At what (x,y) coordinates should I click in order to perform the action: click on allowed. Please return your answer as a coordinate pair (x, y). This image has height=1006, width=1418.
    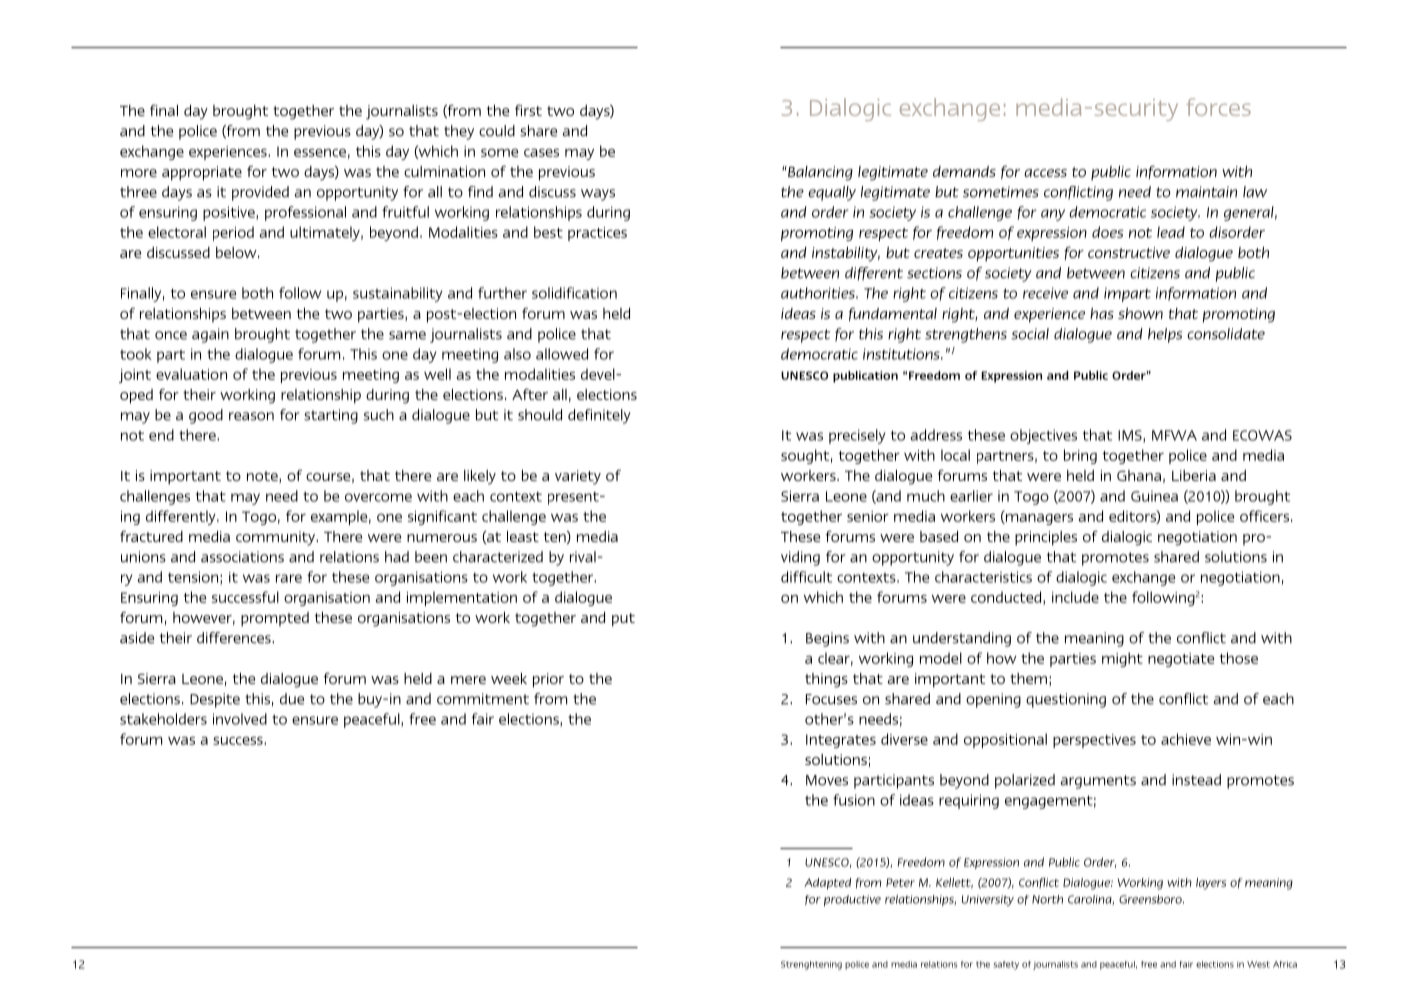
    Looking at the image, I should click on (562, 354).
